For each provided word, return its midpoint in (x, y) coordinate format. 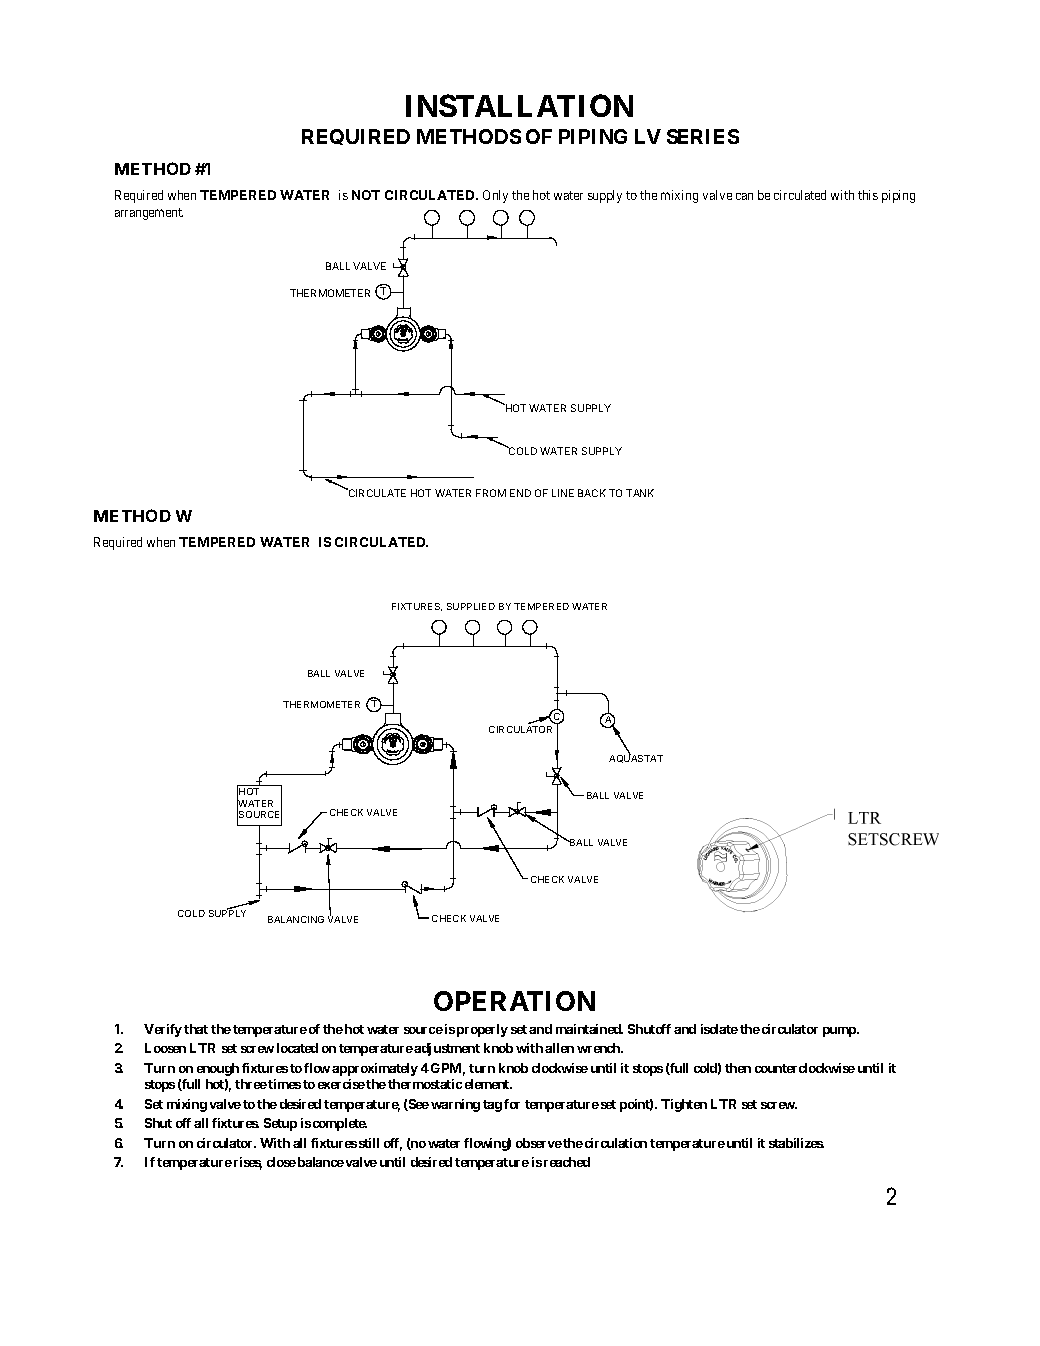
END (520, 493)
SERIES (703, 136)
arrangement (149, 214)
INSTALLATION (519, 105)
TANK (640, 493)
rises (246, 1163)
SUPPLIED (471, 606)
